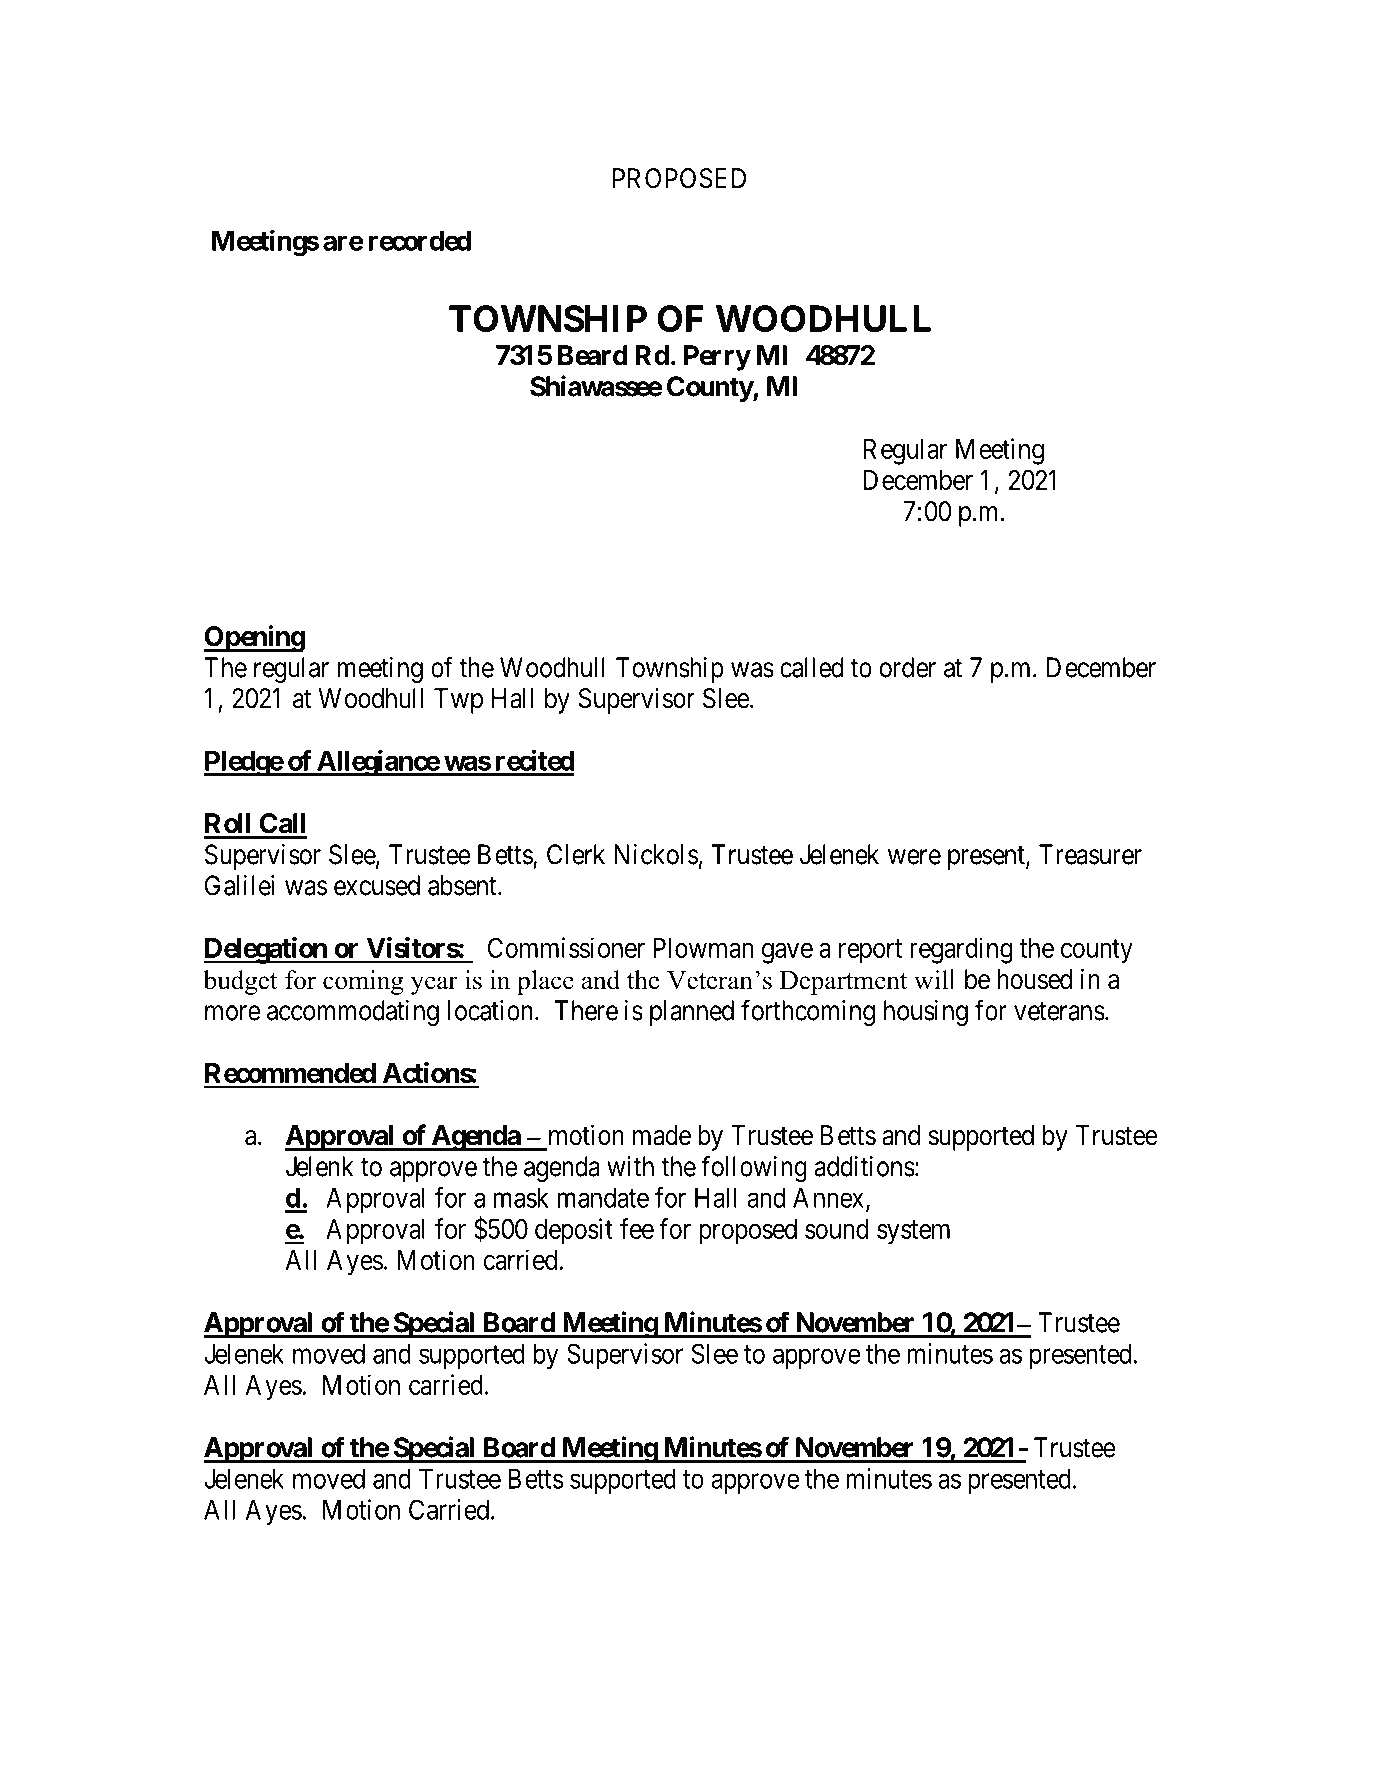  What do you see at coordinates (593, 355) in the screenshot?
I see `Beard` at bounding box center [593, 355].
